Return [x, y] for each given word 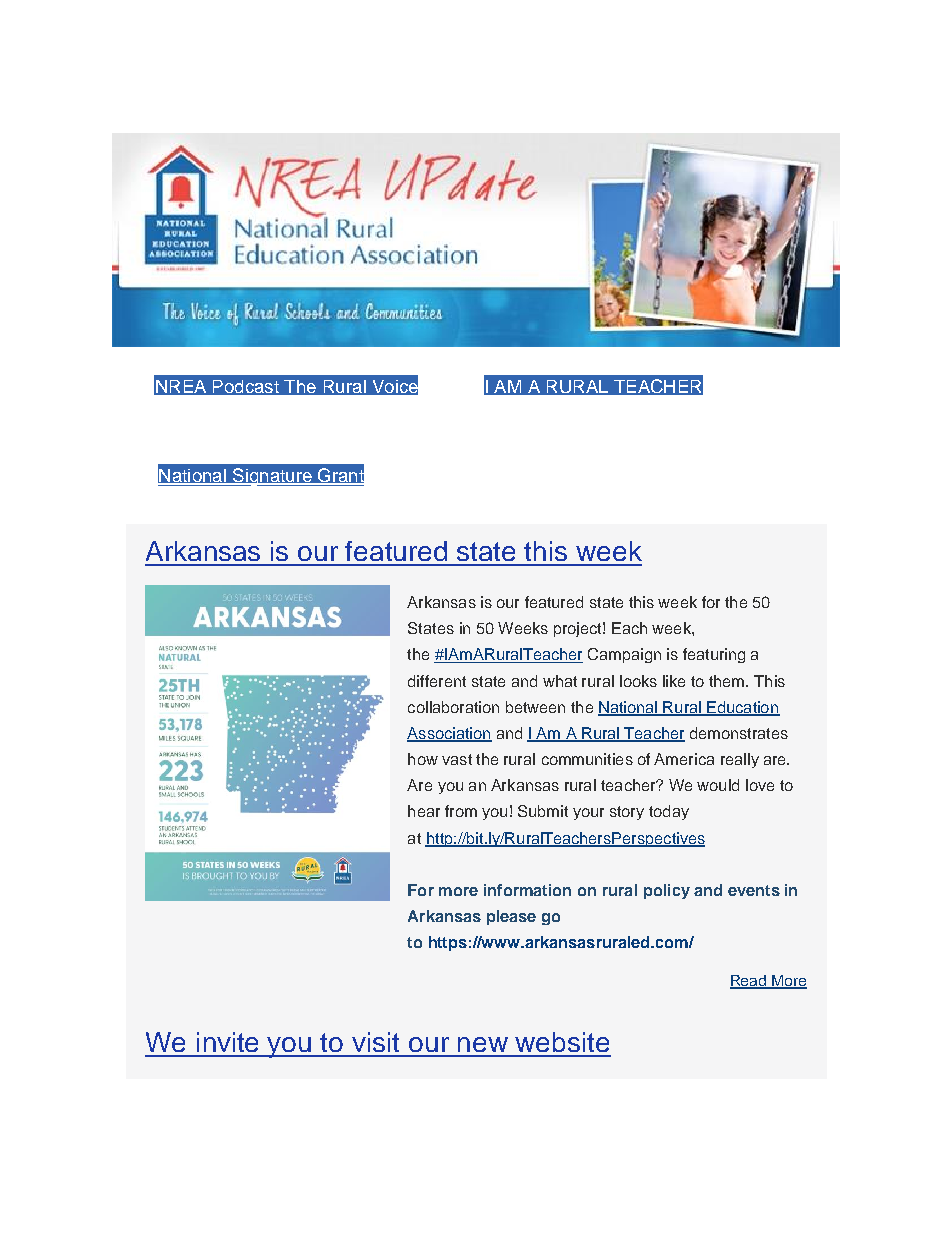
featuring [714, 655]
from [461, 811]
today [669, 812]
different [437, 681]
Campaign [624, 655]
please [511, 917]
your [588, 814]
